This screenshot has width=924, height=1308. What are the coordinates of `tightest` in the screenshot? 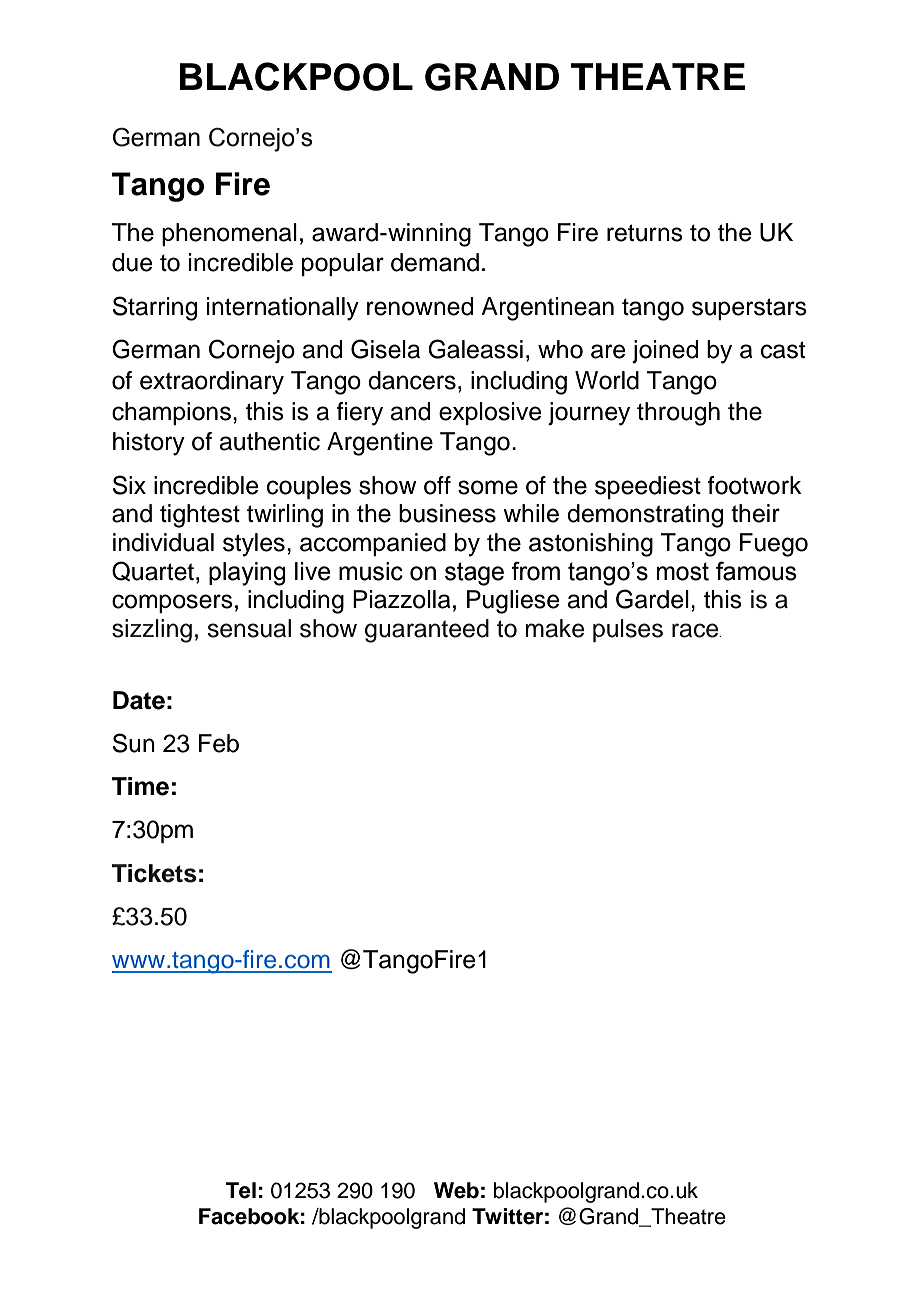 It's located at (200, 516).
